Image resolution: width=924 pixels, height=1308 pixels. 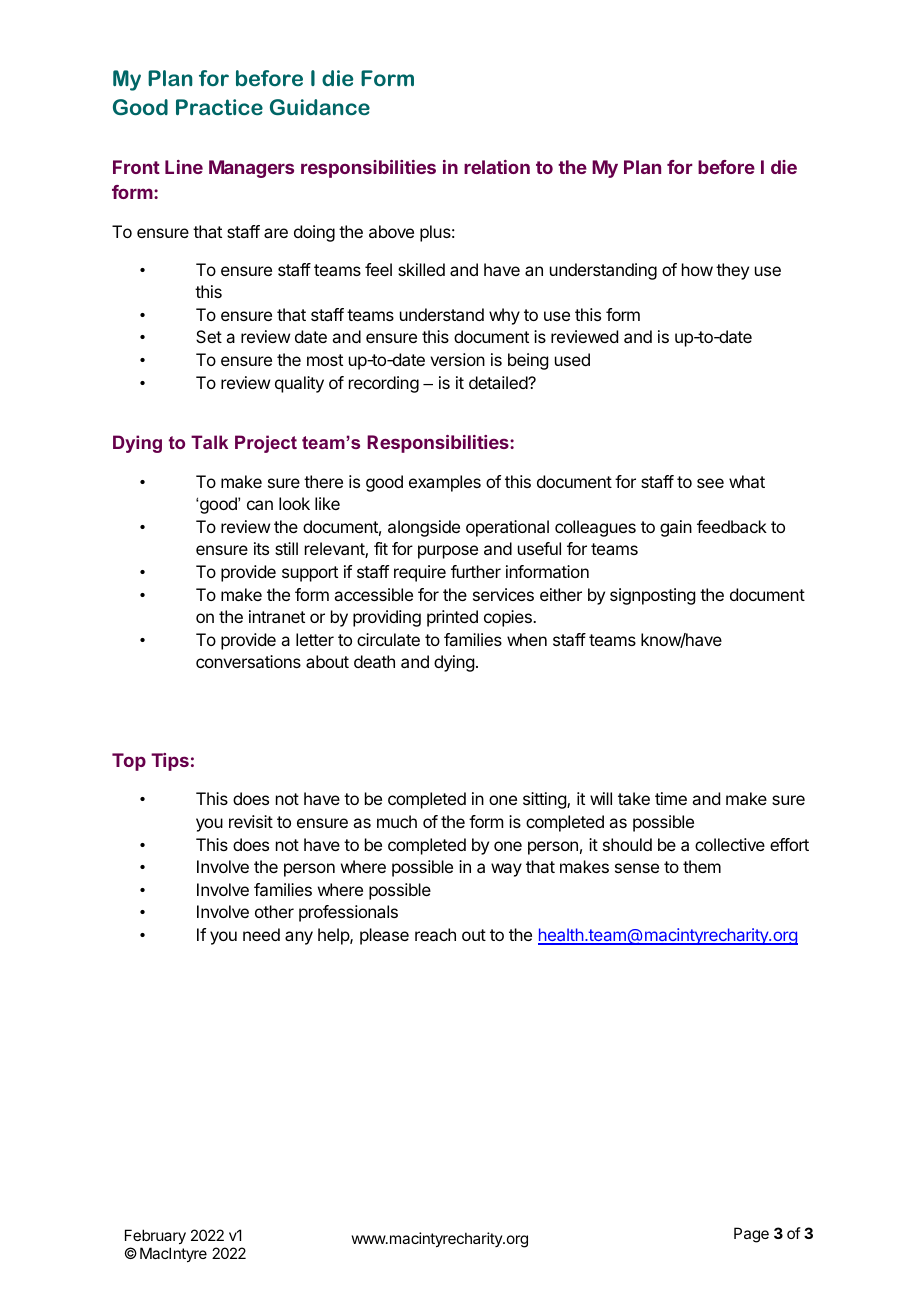 What do you see at coordinates (457, 359) in the screenshot?
I see `version` at bounding box center [457, 359].
